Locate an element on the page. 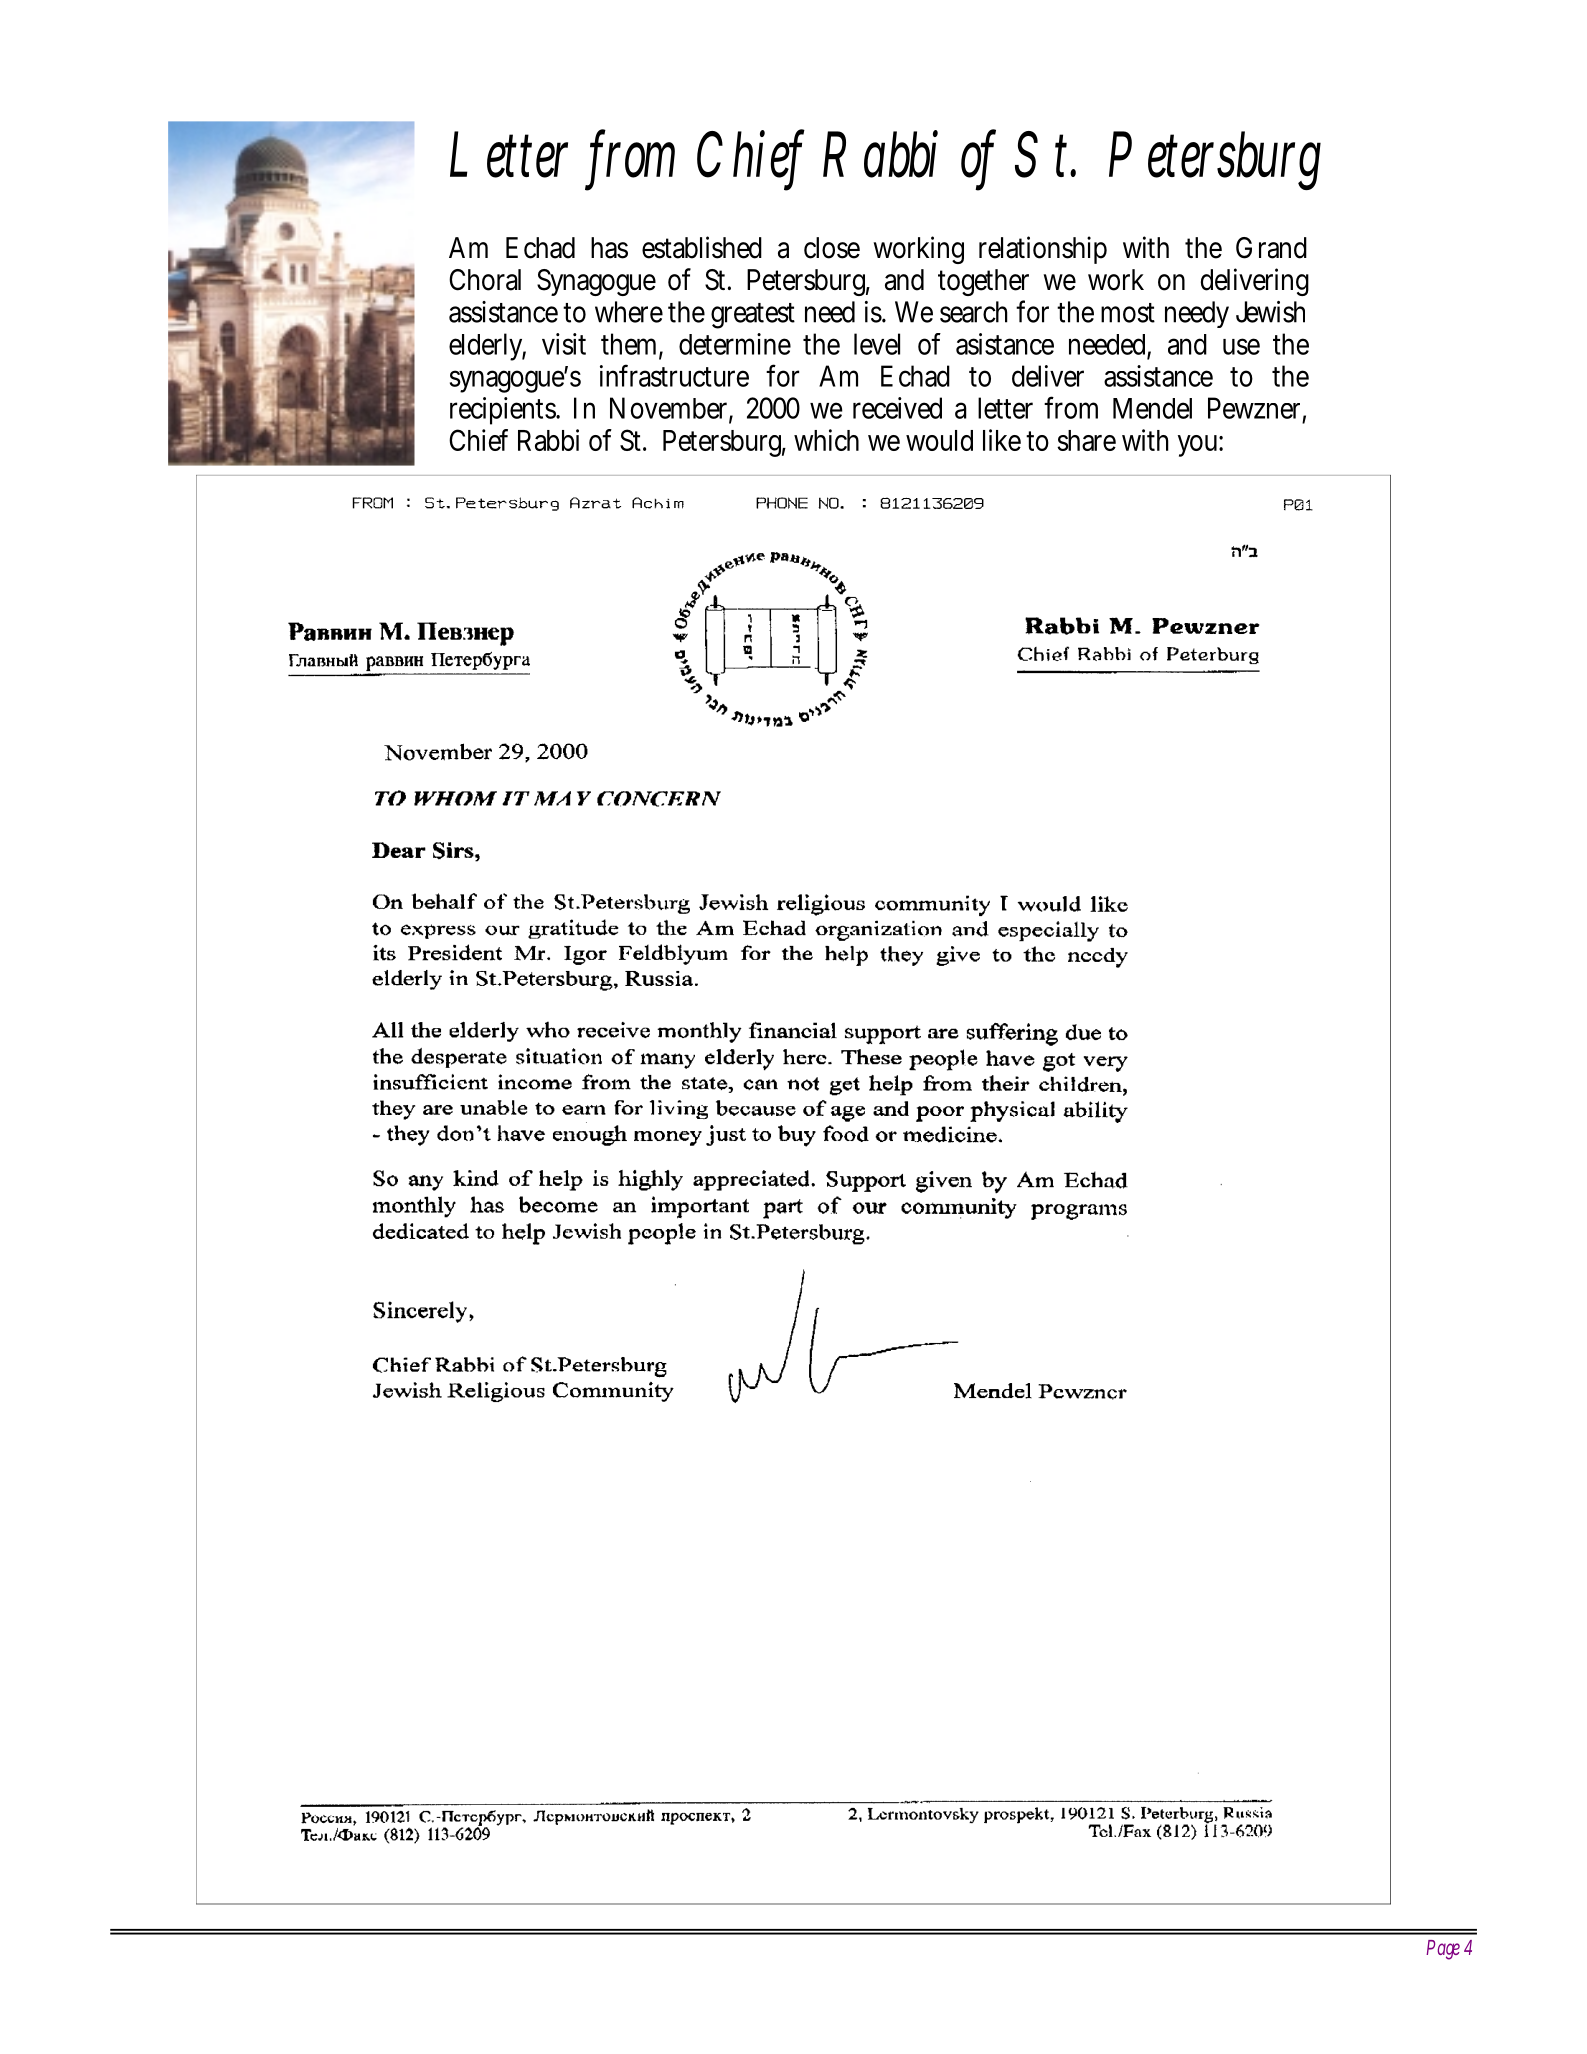  has is located at coordinates (609, 248).
